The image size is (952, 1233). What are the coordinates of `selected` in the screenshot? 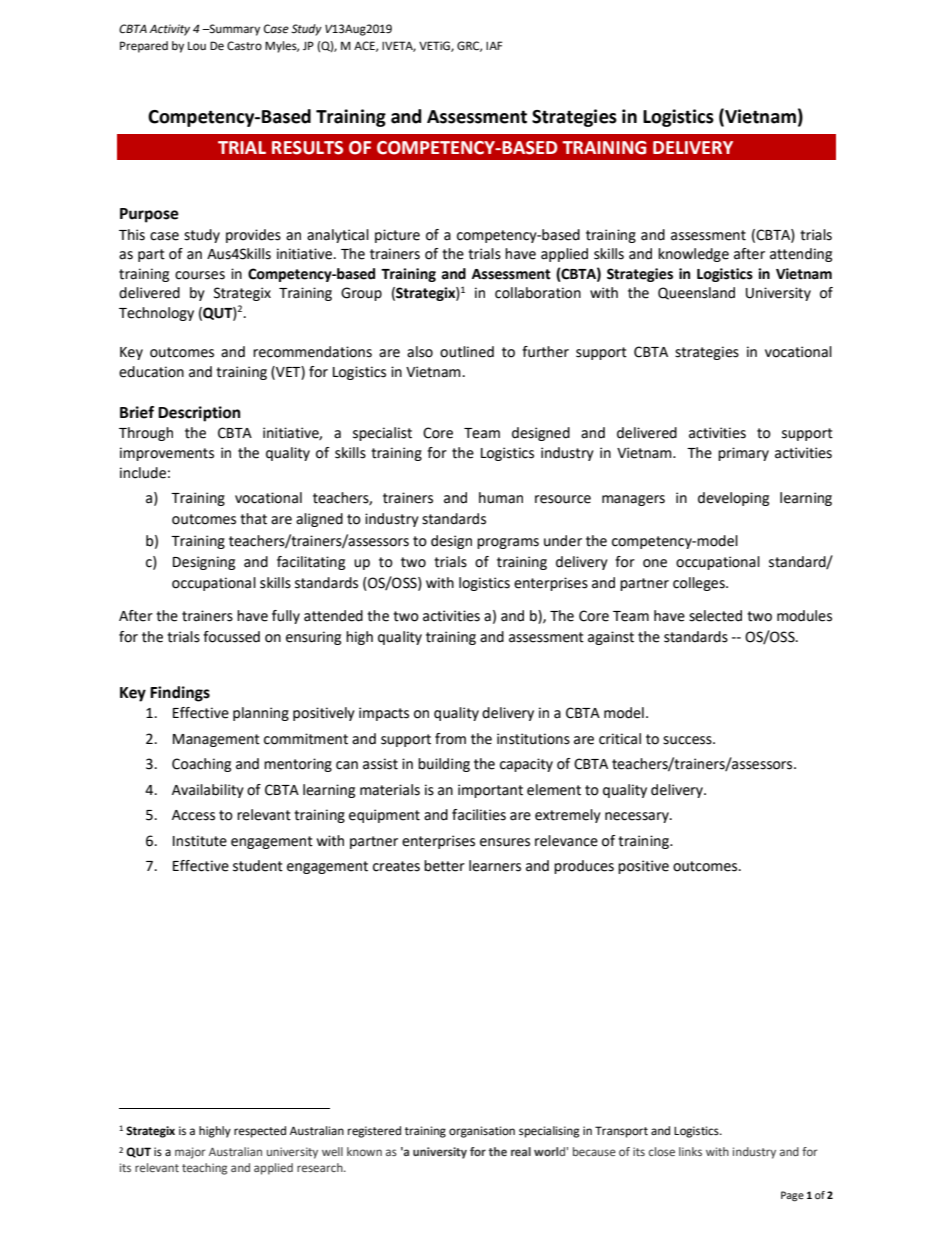 It's located at (715, 616).
